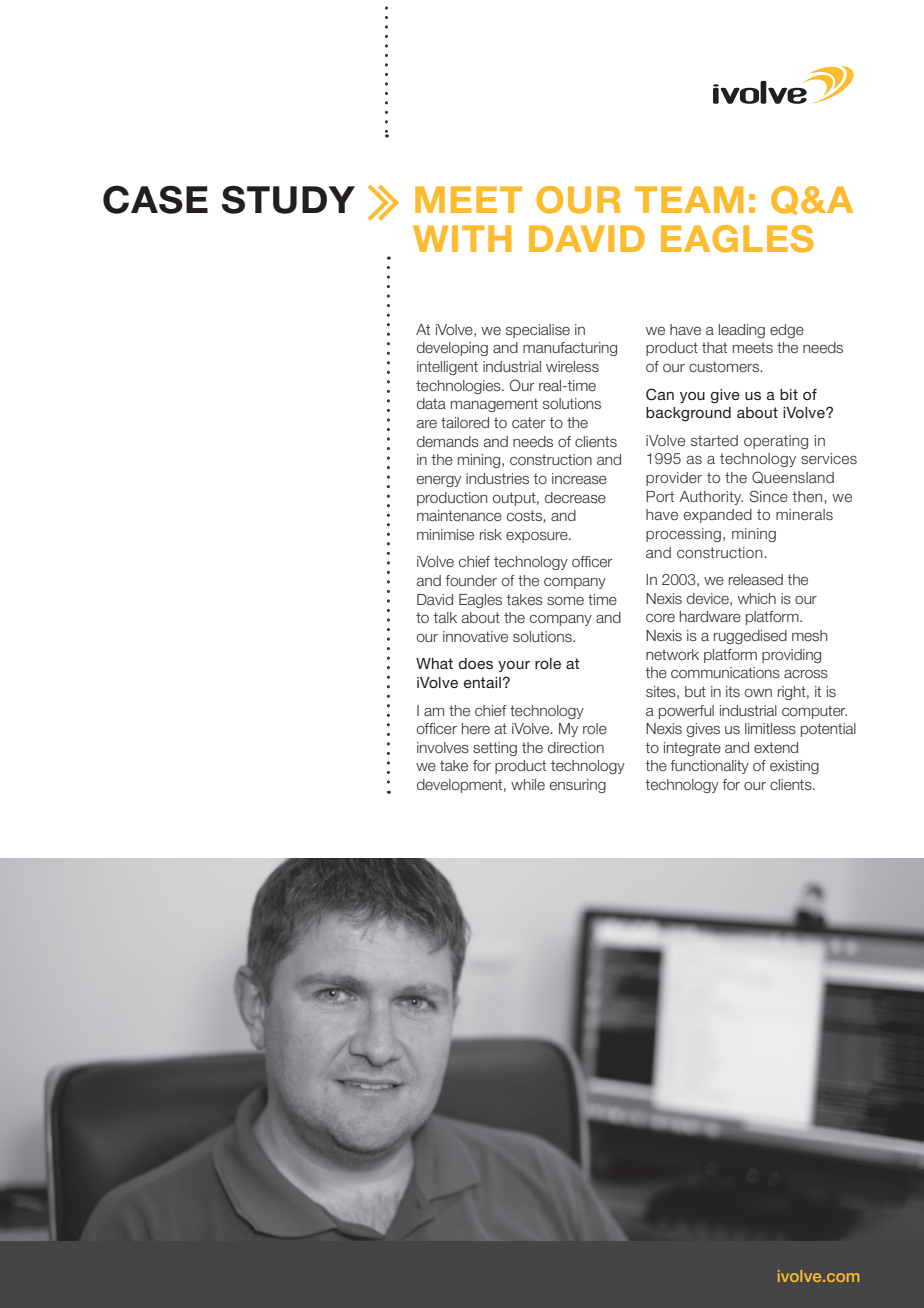 The height and width of the image is (1308, 924). What do you see at coordinates (439, 481) in the image?
I see `energy` at bounding box center [439, 481].
